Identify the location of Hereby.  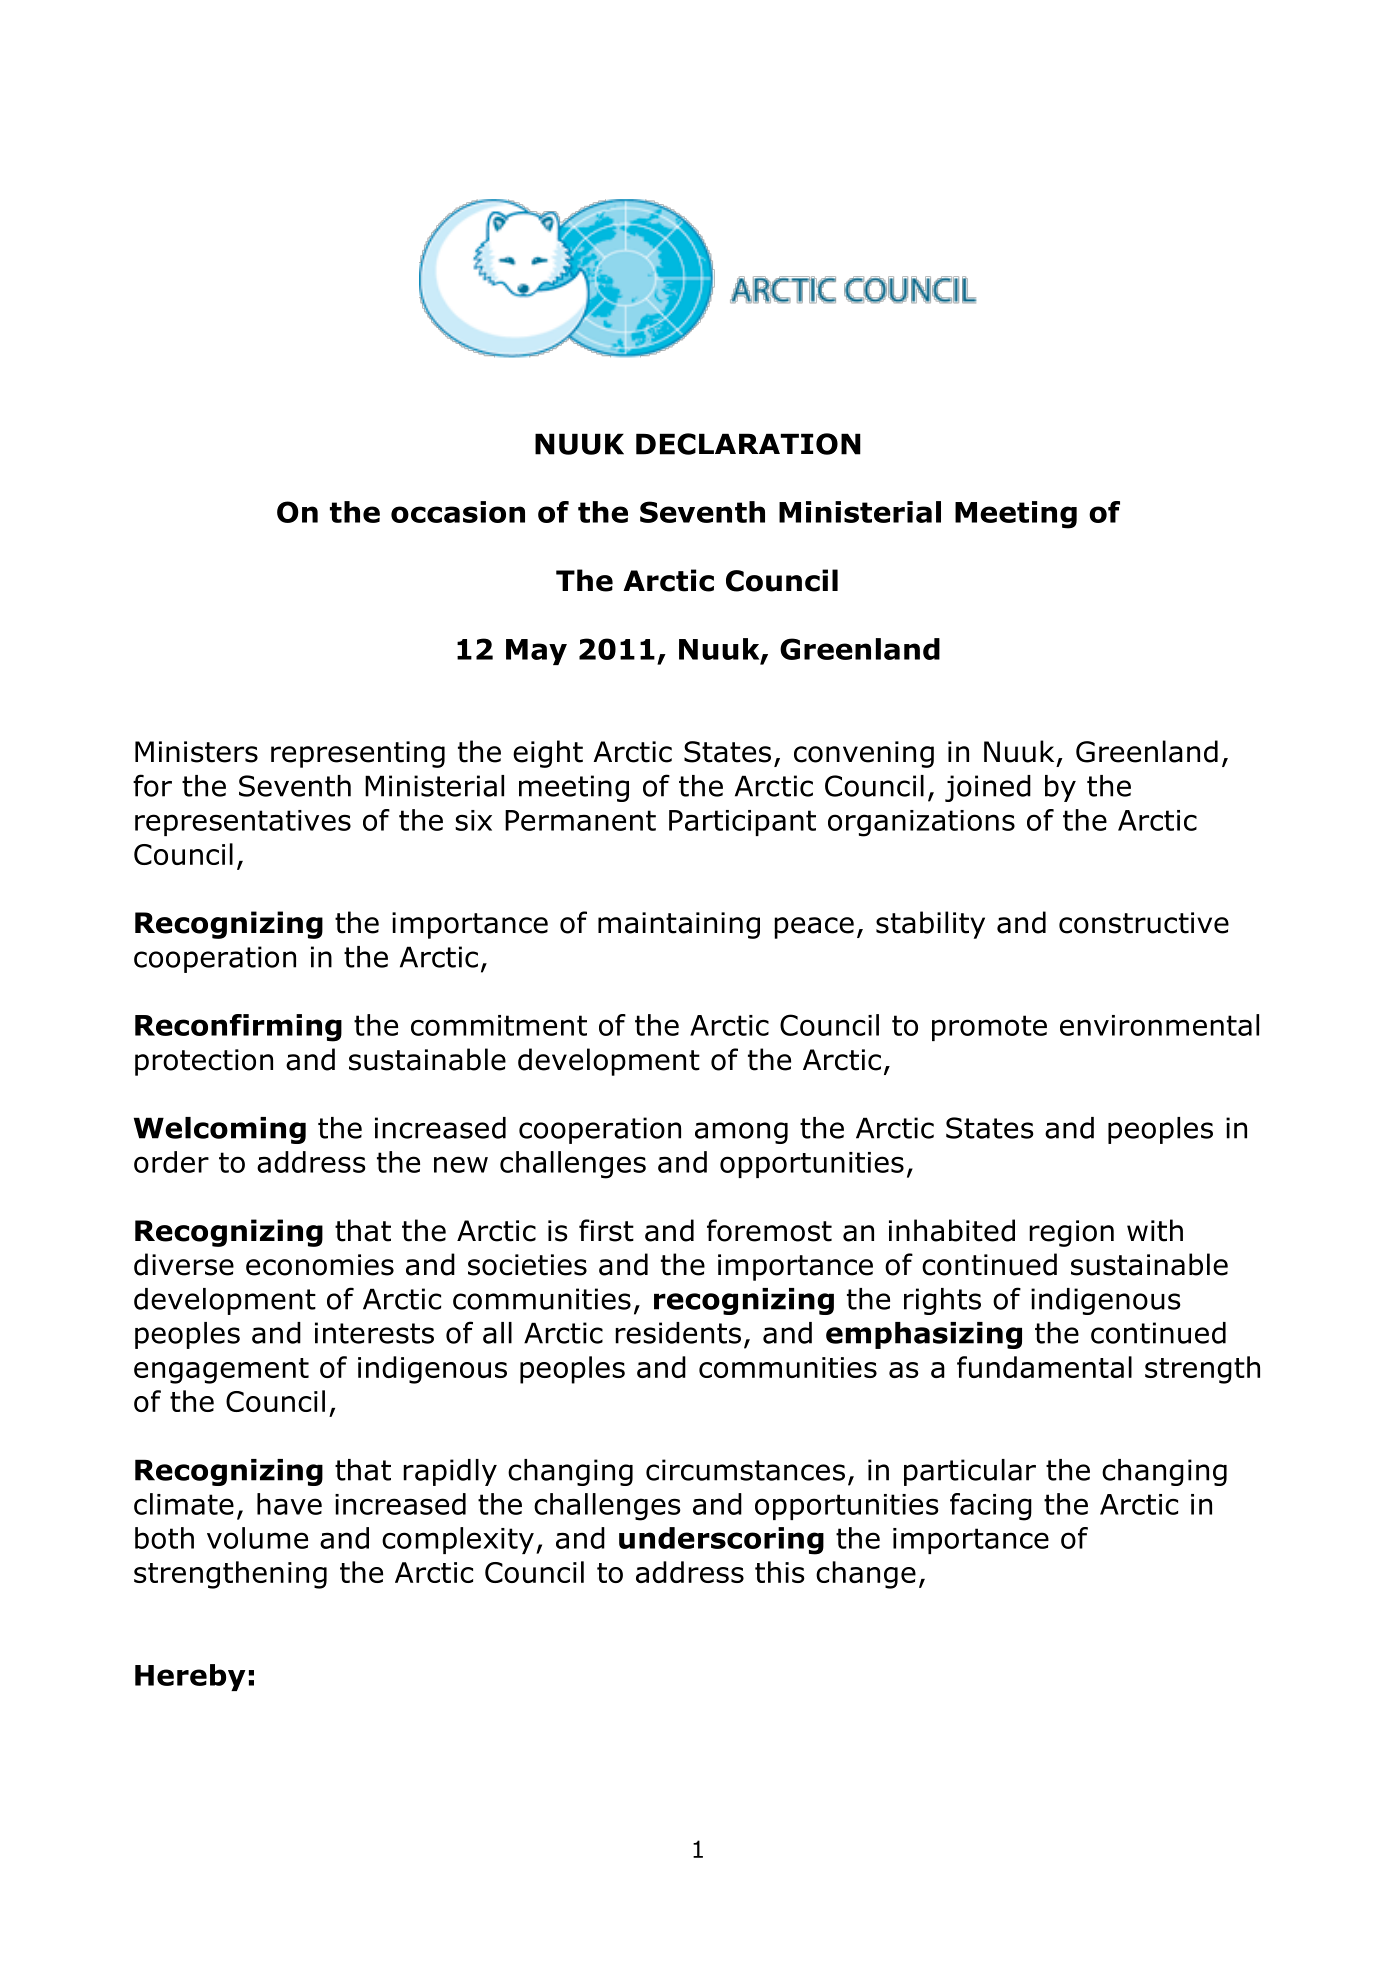
(190, 1677).
